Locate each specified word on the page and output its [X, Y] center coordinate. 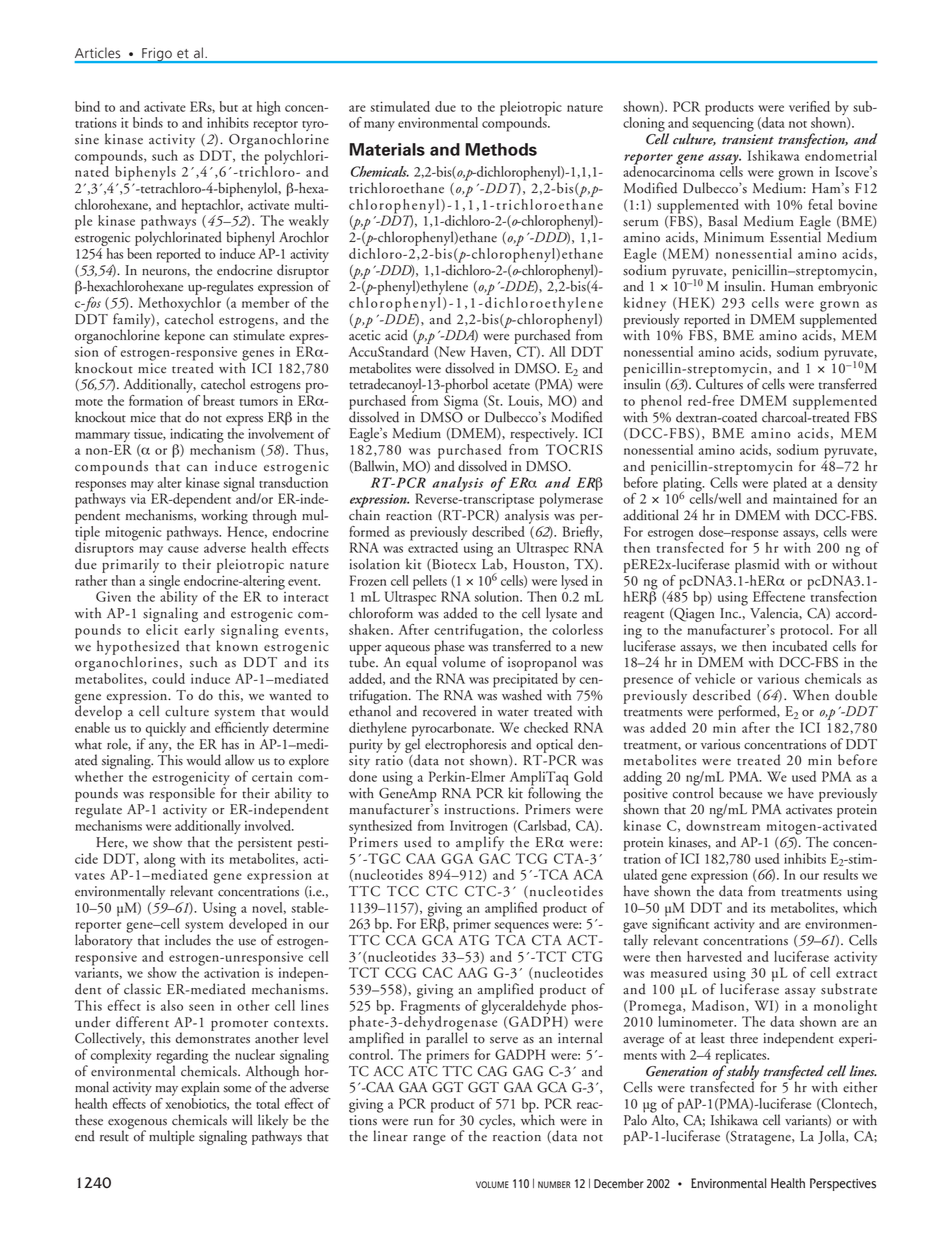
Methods [501, 149]
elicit [162, 628]
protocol [806, 632]
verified [809, 106]
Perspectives [843, 1184]
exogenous [138, 1125]
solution [498, 596]
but [229, 106]
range [429, 1140]
